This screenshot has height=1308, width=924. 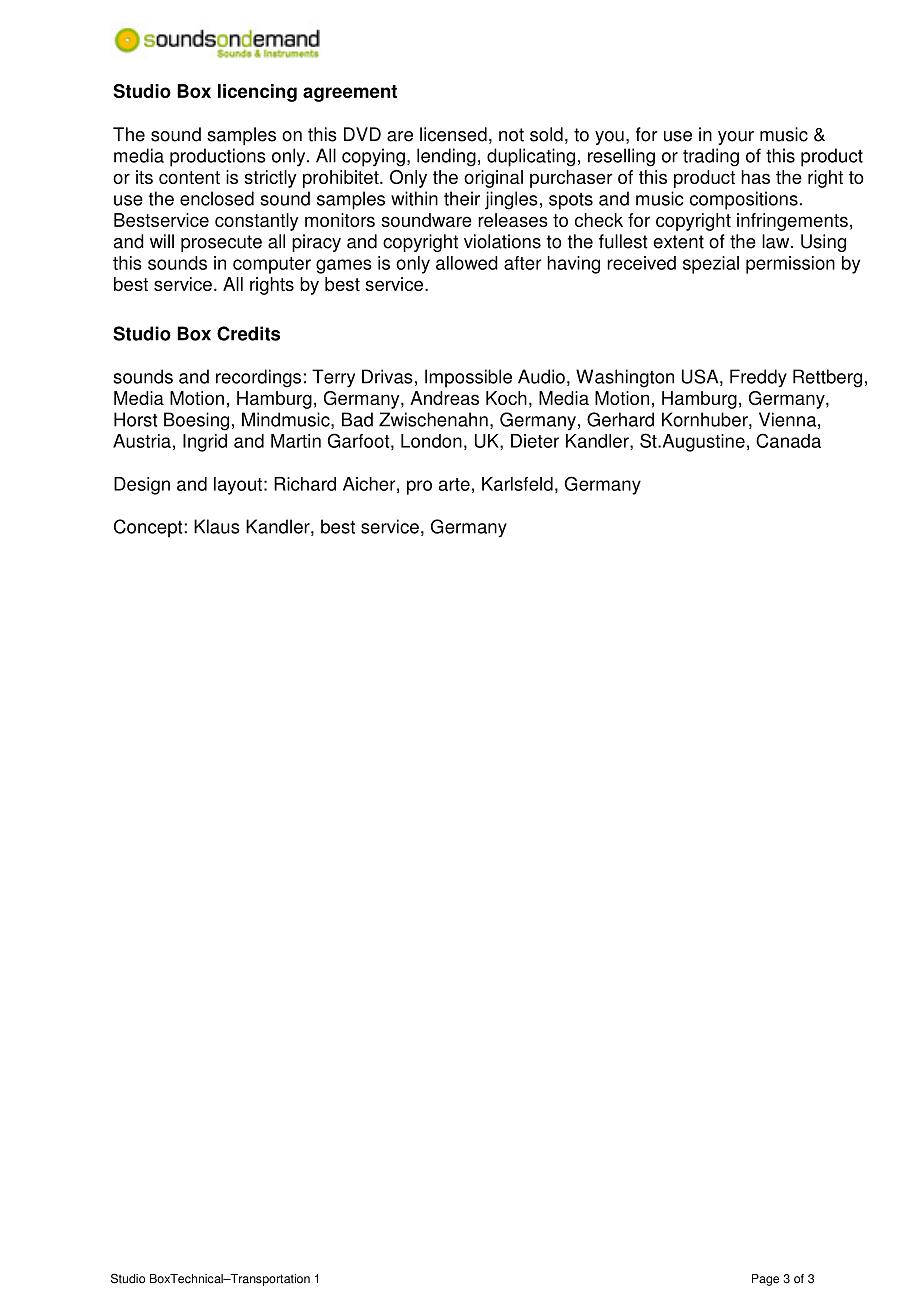 What do you see at coordinates (736, 138) in the screenshot?
I see `your` at bounding box center [736, 138].
